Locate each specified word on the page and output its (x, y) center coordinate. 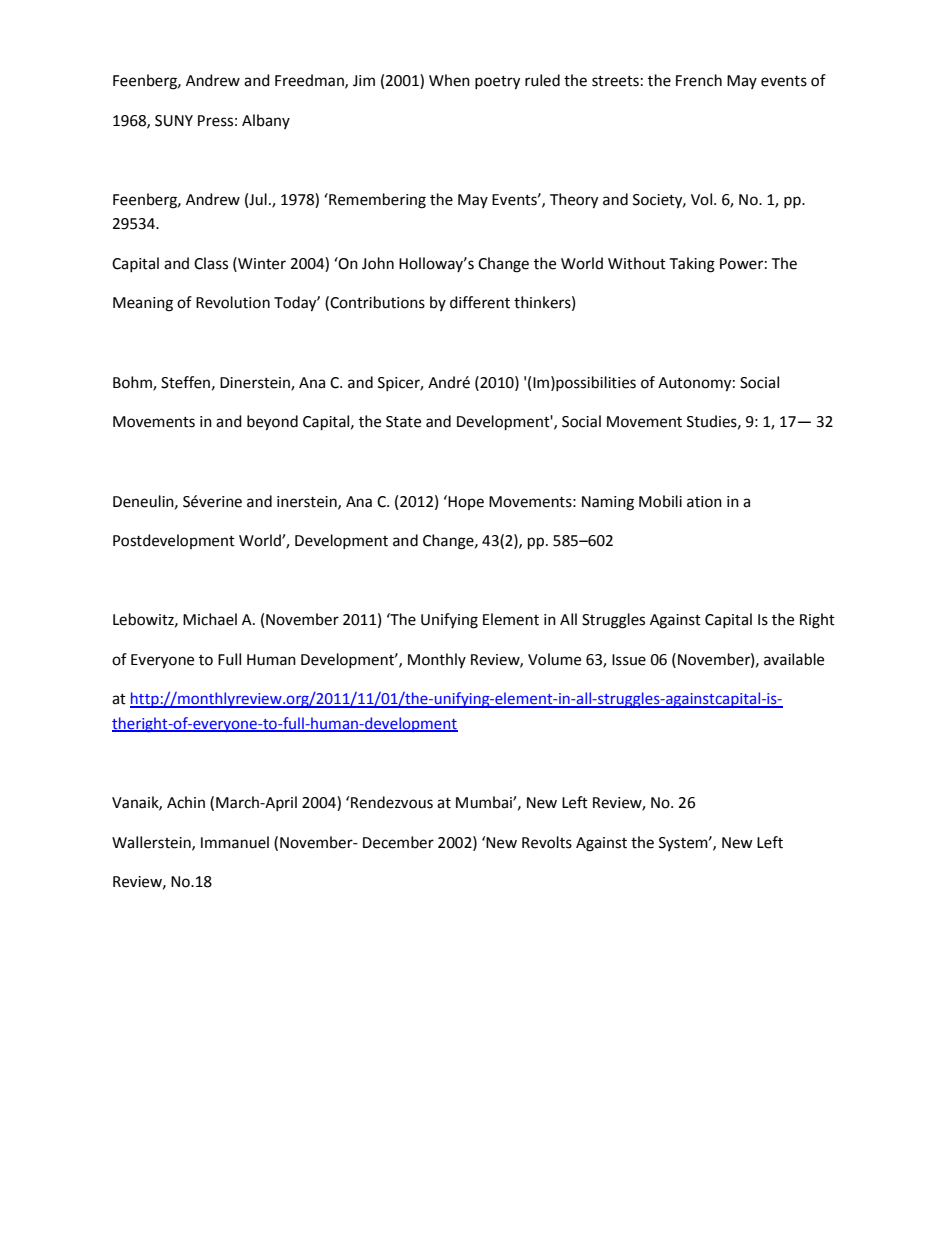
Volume (554, 659)
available (794, 659)
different (480, 302)
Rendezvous (391, 802)
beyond (272, 423)
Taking (692, 265)
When (449, 80)
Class (211, 263)
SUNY (174, 121)
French (699, 80)
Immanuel (235, 842)
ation (704, 502)
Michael (210, 619)
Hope (465, 502)
